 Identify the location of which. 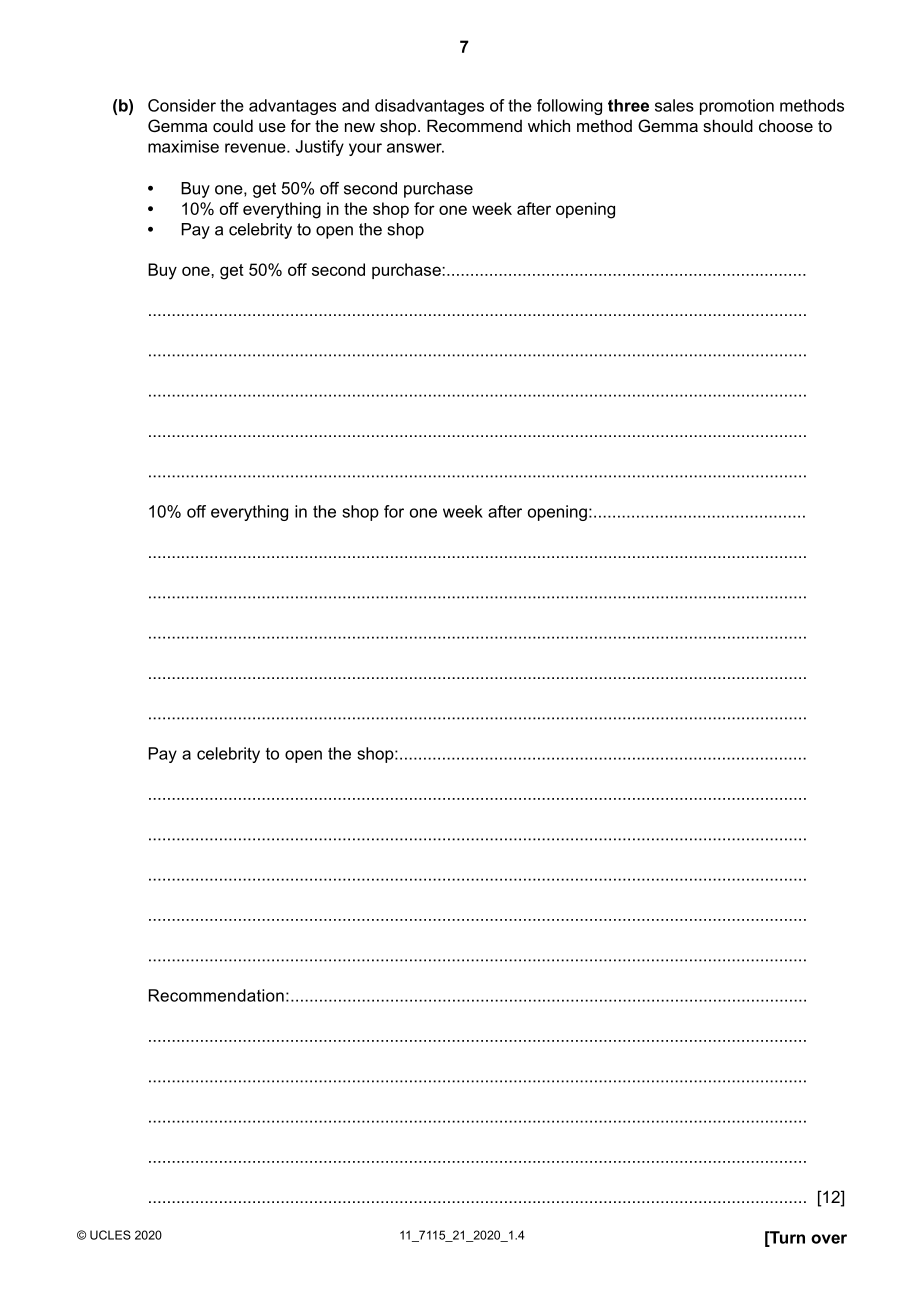
(549, 125).
